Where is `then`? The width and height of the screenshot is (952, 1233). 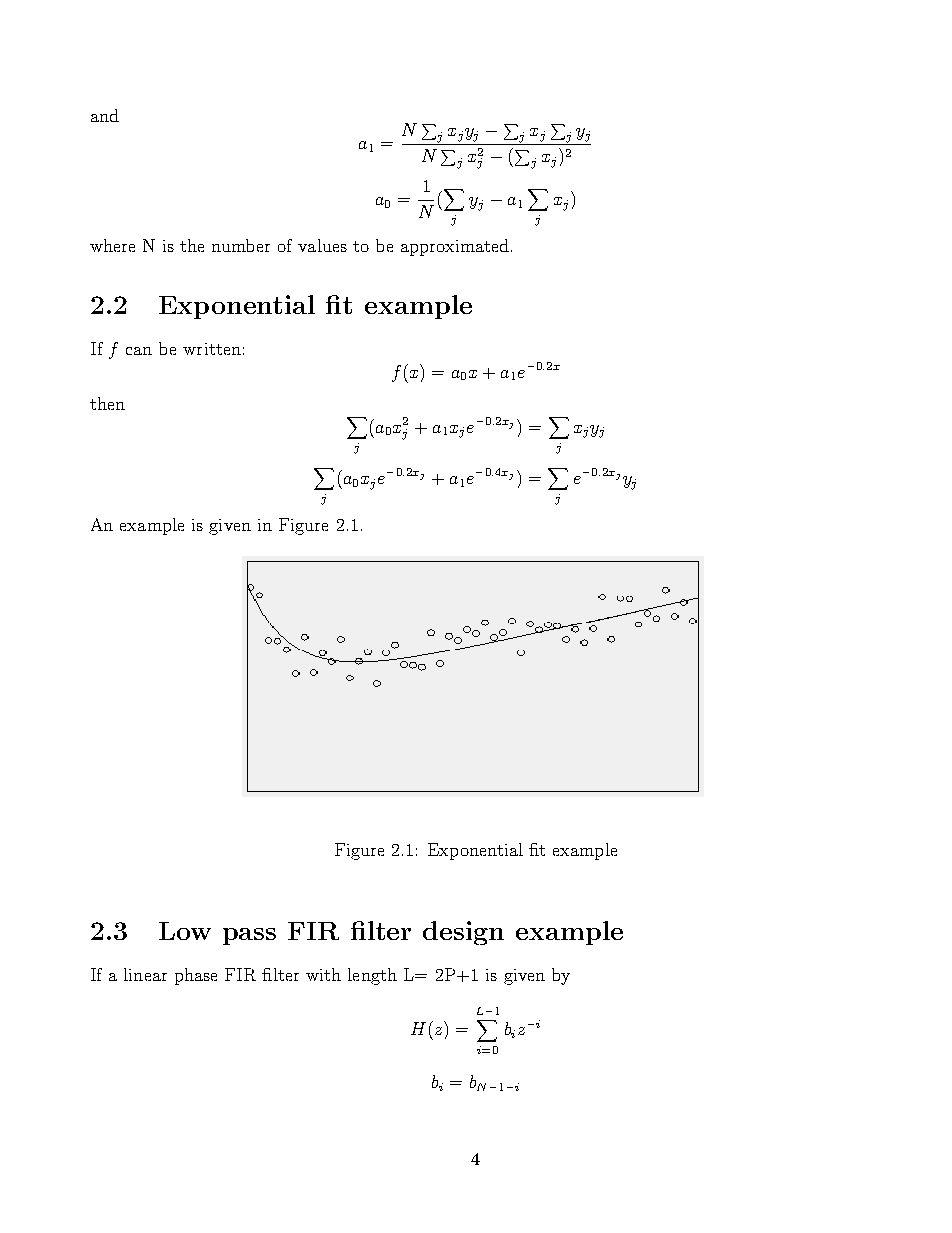
then is located at coordinates (107, 403).
